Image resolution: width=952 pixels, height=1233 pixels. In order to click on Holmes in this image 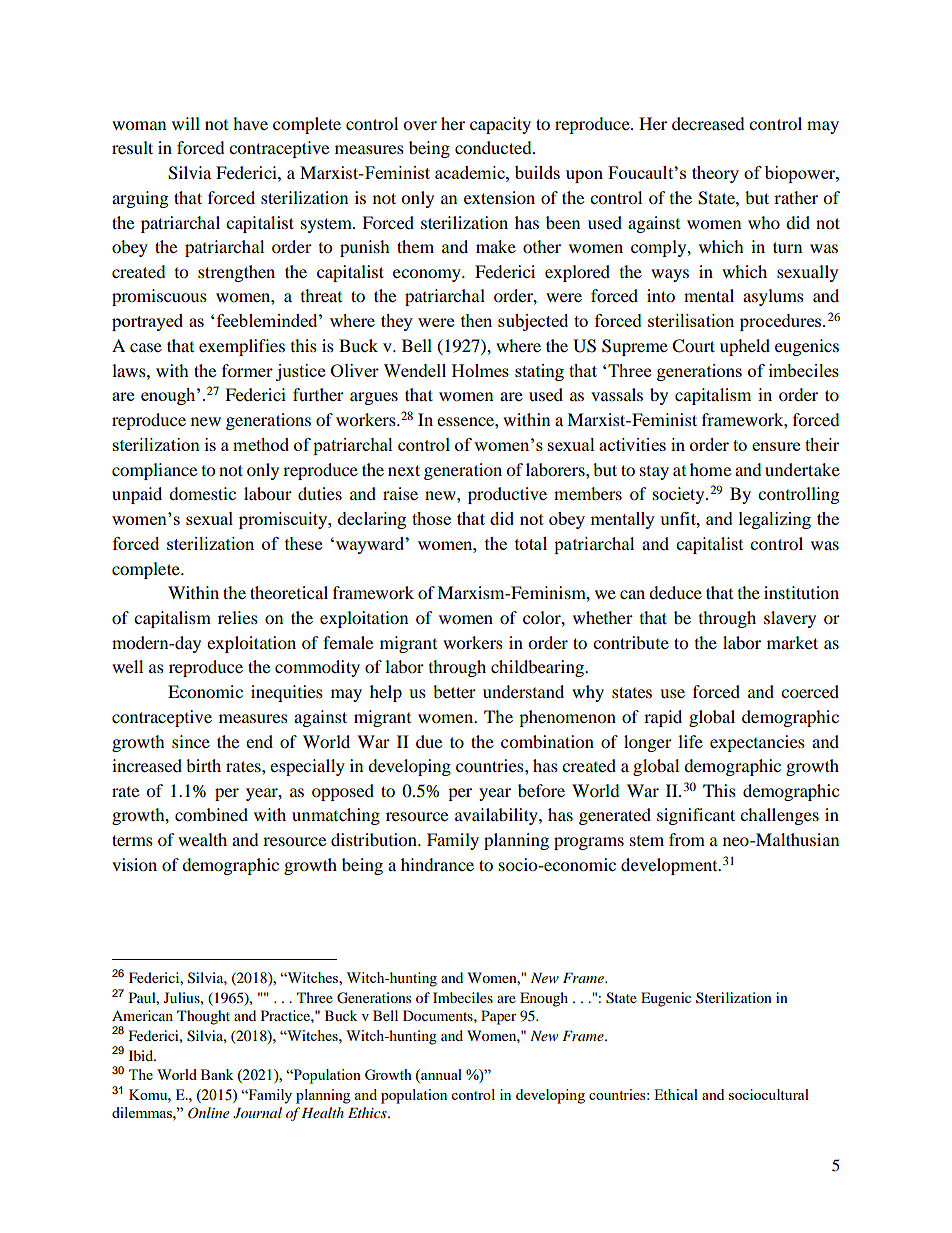, I will do `click(480, 370)`.
